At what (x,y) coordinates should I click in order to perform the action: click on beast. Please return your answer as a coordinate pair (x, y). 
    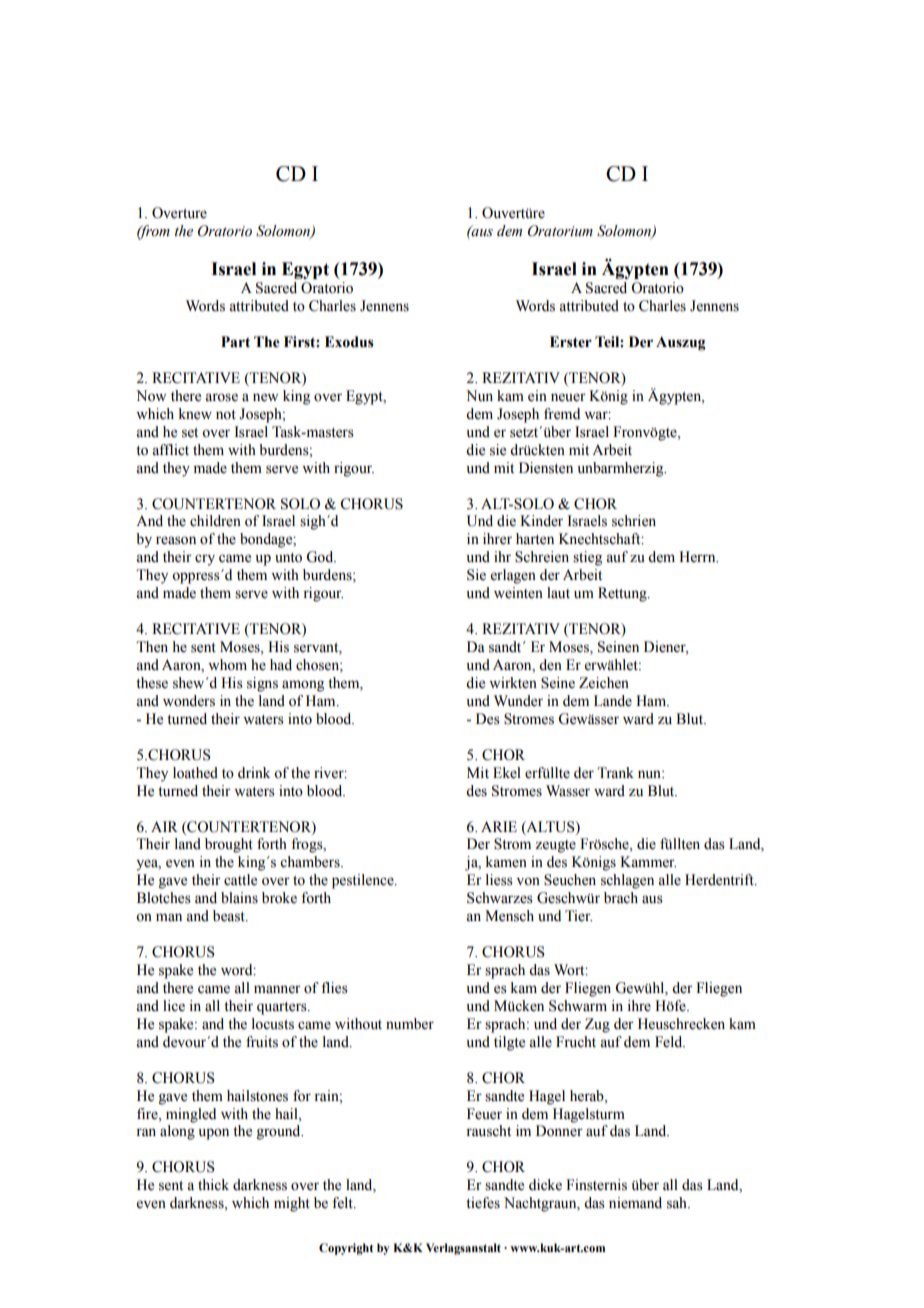
    Looking at the image, I should click on (230, 916).
